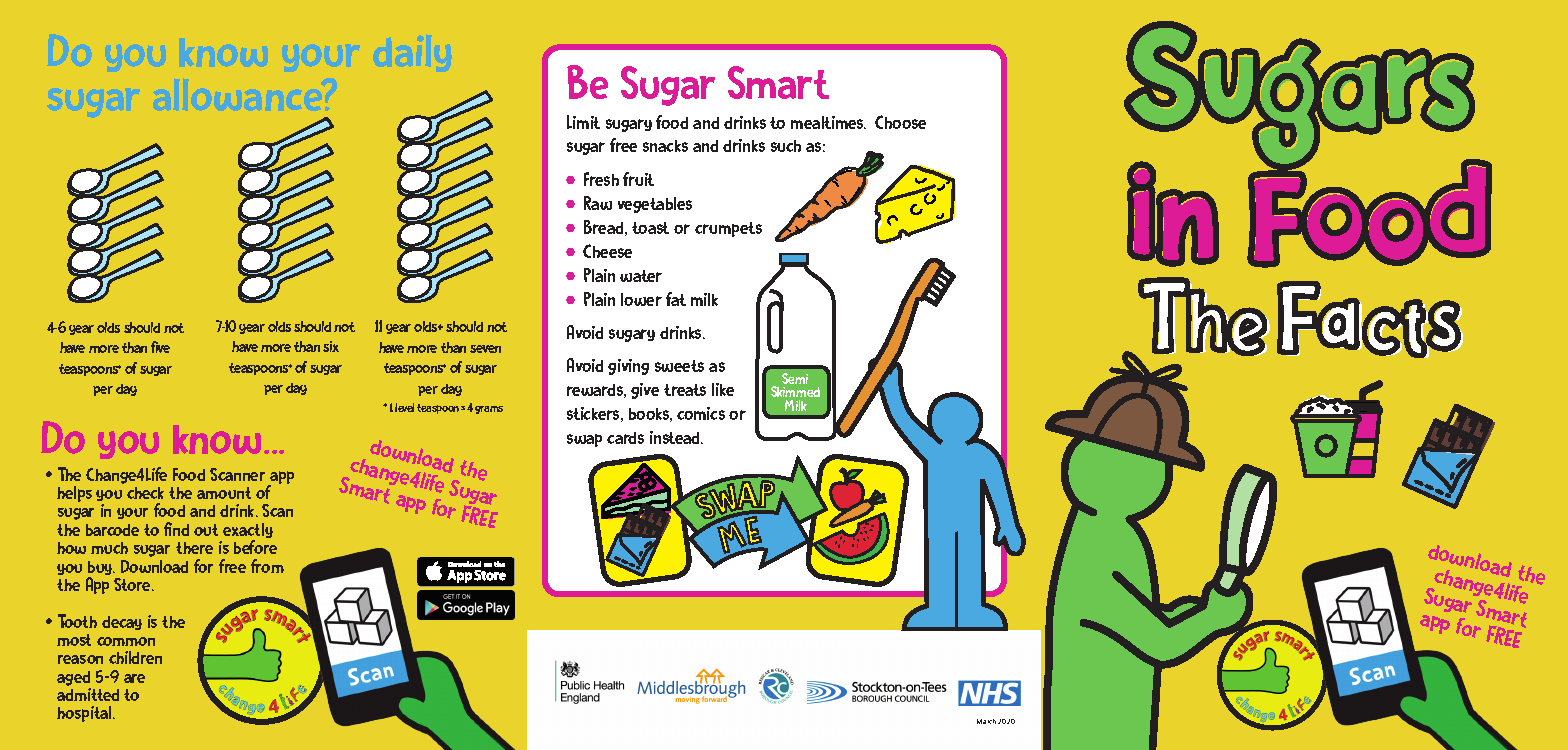 This document has width=1568, height=750. Describe the element at coordinates (900, 122) in the document. I see `Choose` at that location.
